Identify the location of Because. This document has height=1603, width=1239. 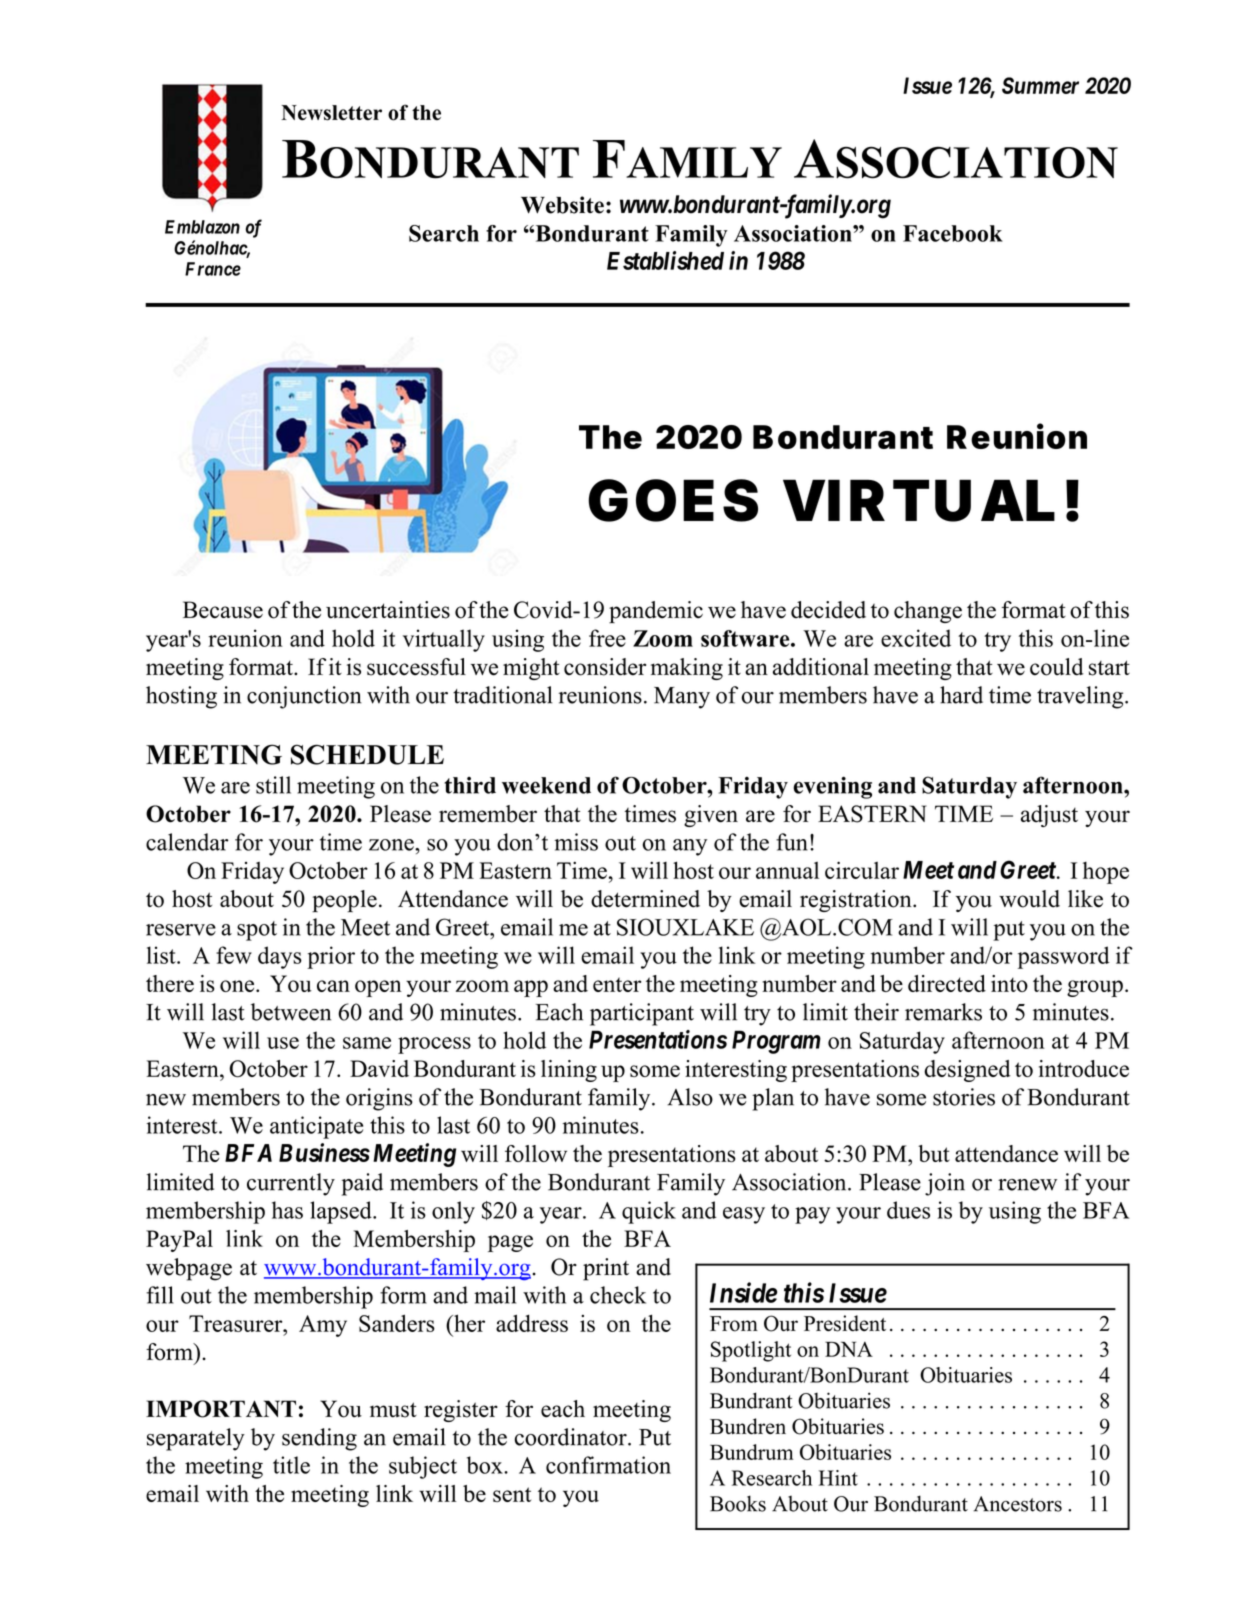
(223, 610).
